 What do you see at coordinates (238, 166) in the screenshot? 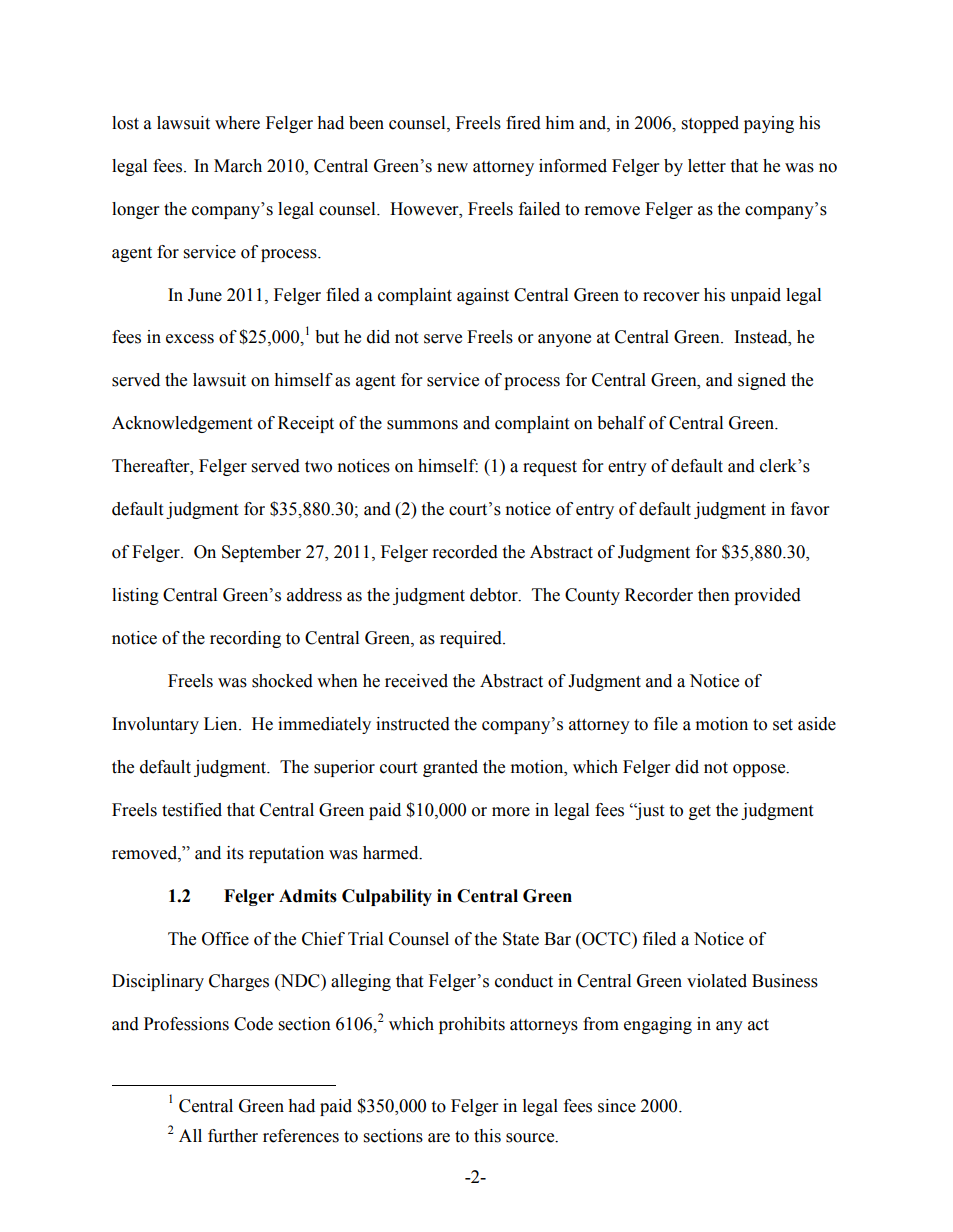
I see `March` at bounding box center [238, 166].
